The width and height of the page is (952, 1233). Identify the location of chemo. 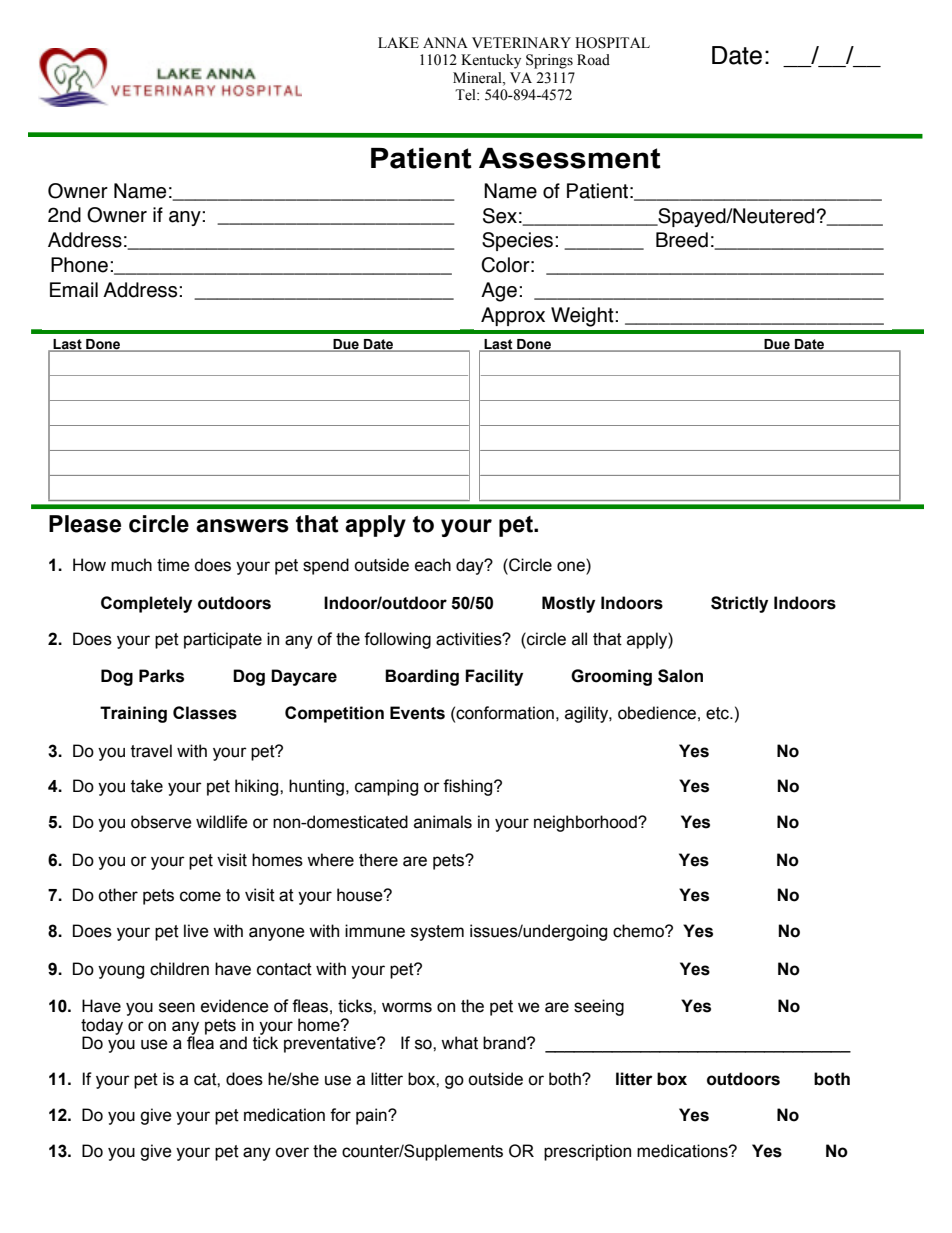
(639, 931).
